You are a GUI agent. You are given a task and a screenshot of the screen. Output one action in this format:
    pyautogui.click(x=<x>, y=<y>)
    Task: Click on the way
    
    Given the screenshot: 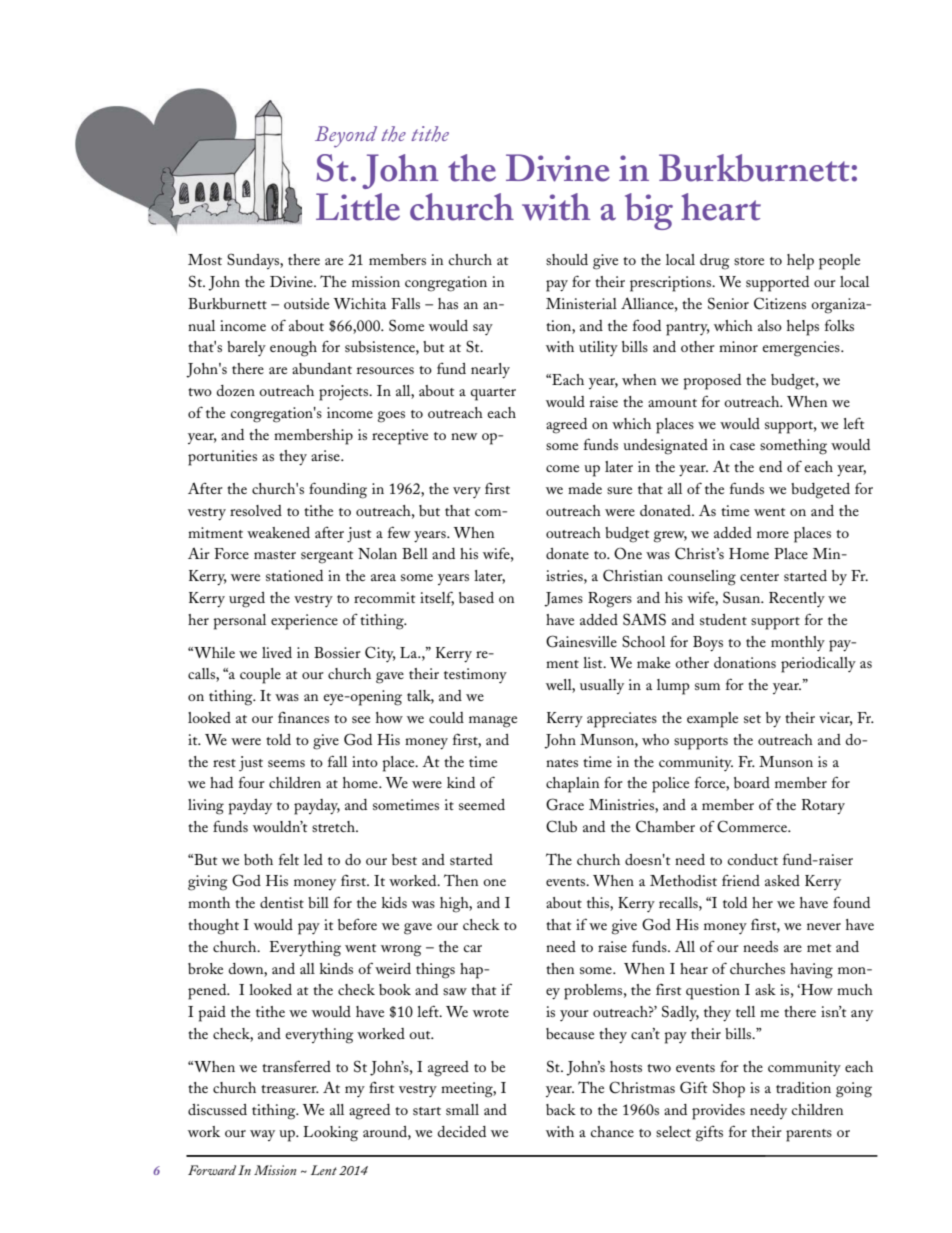 What is the action you would take?
    pyautogui.click(x=262, y=1135)
